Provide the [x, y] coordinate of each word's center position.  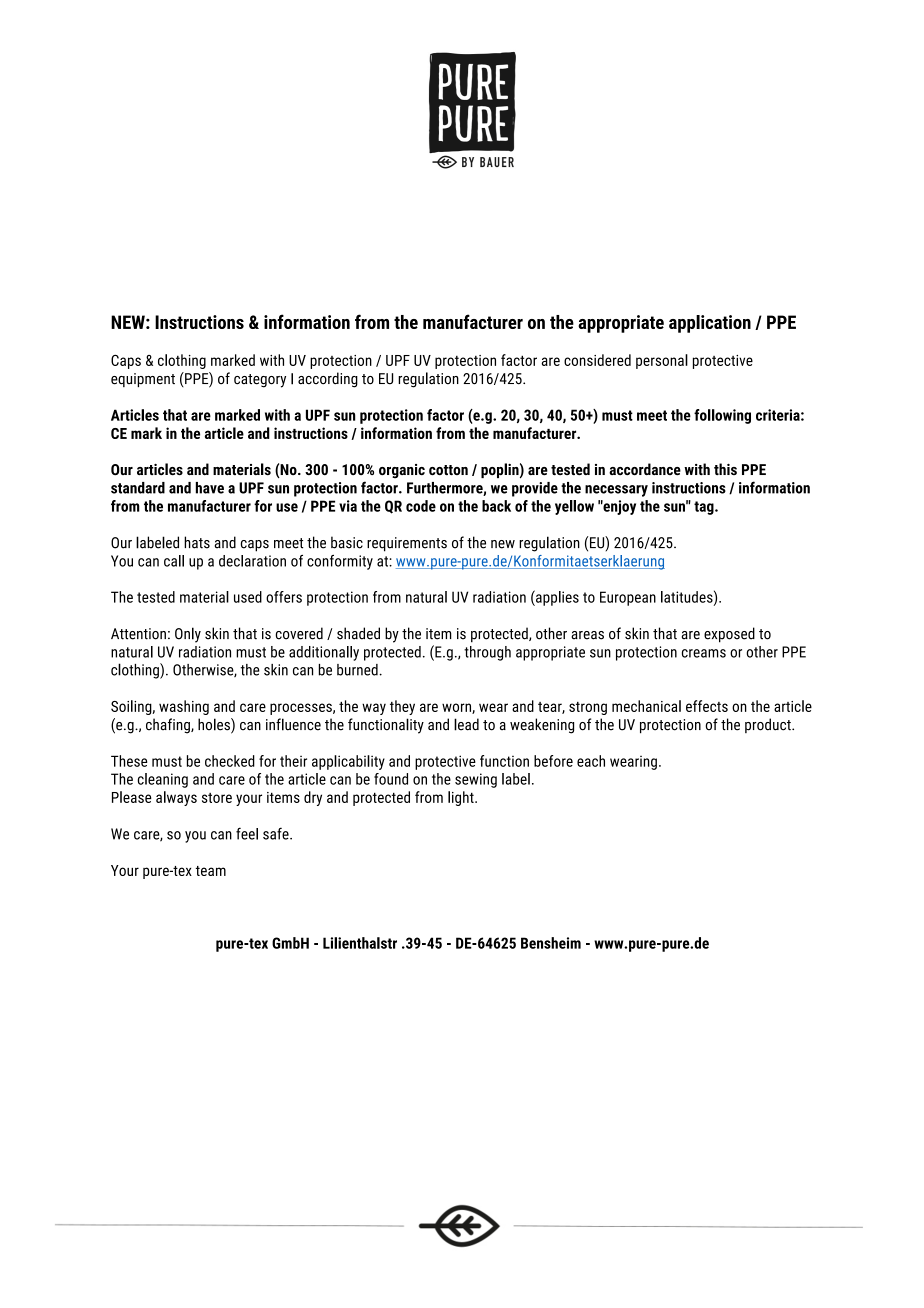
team [211, 871]
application [710, 324]
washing [184, 707]
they [402, 707]
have [210, 488]
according [328, 380]
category [260, 381]
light [462, 798]
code [421, 506]
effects [707, 706]
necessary [616, 491]
